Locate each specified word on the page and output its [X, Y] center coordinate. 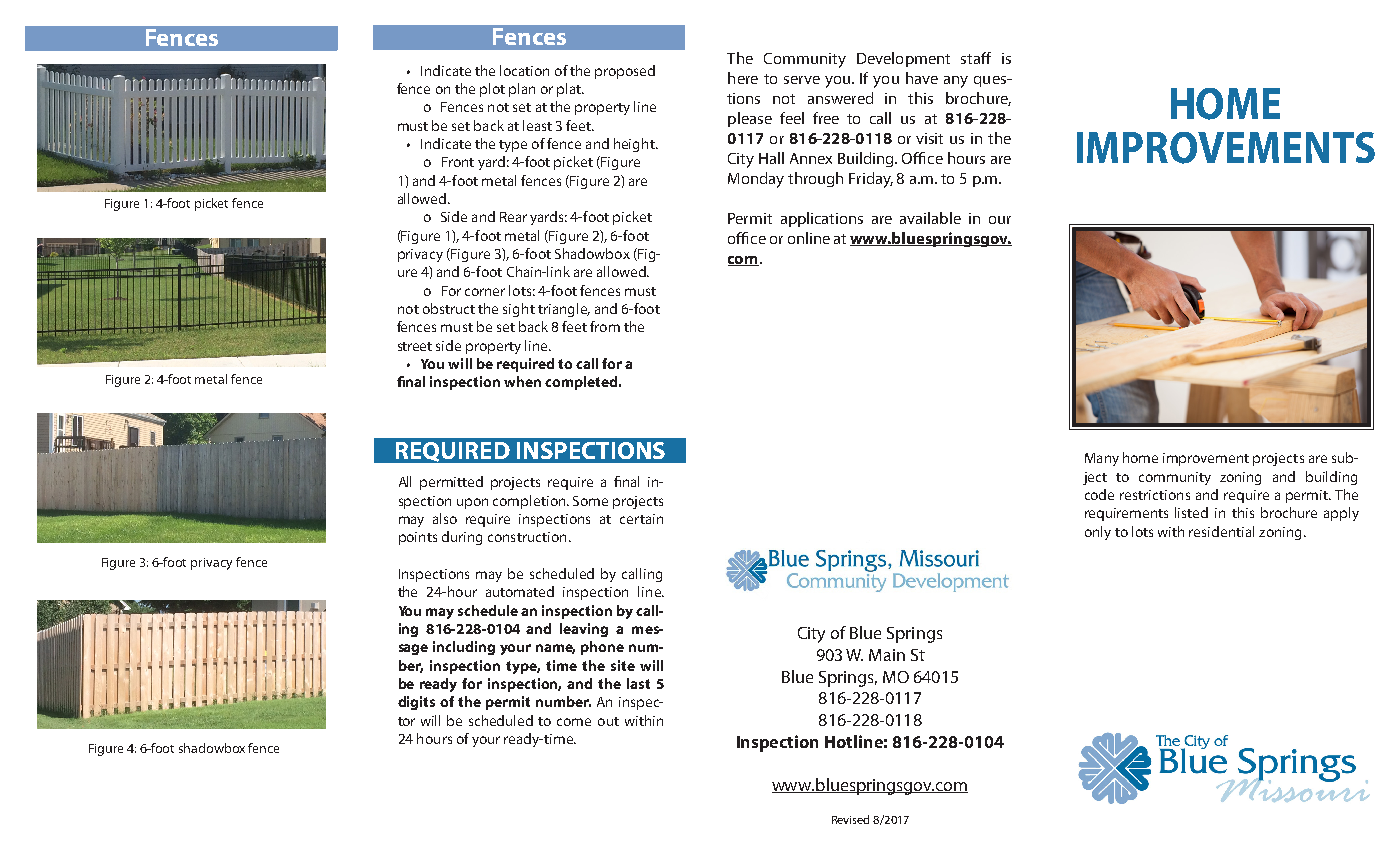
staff [976, 58]
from [605, 326]
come [574, 722]
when [522, 381]
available [930, 218]
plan [522, 90]
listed [1191, 512]
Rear [513, 217]
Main [887, 655]
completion [530, 502]
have [922, 78]
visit [929, 138]
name [555, 649]
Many [1102, 459]
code [1099, 494]
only [1098, 533]
